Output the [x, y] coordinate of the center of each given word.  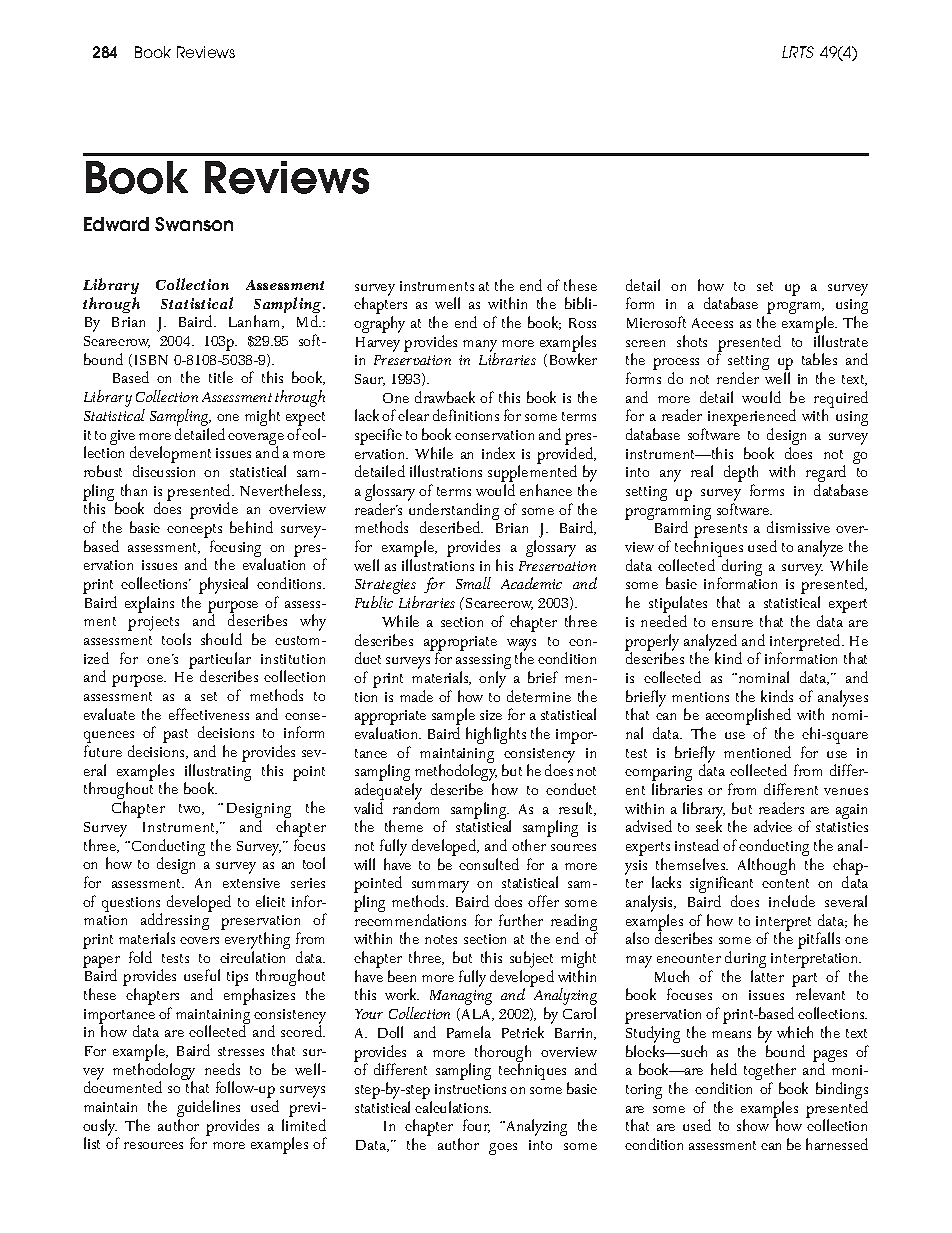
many [480, 347]
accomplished [748, 718]
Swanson [194, 224]
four [476, 1126]
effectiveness [209, 714]
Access [712, 323]
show [753, 1125]
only [492, 679]
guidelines [208, 1110]
